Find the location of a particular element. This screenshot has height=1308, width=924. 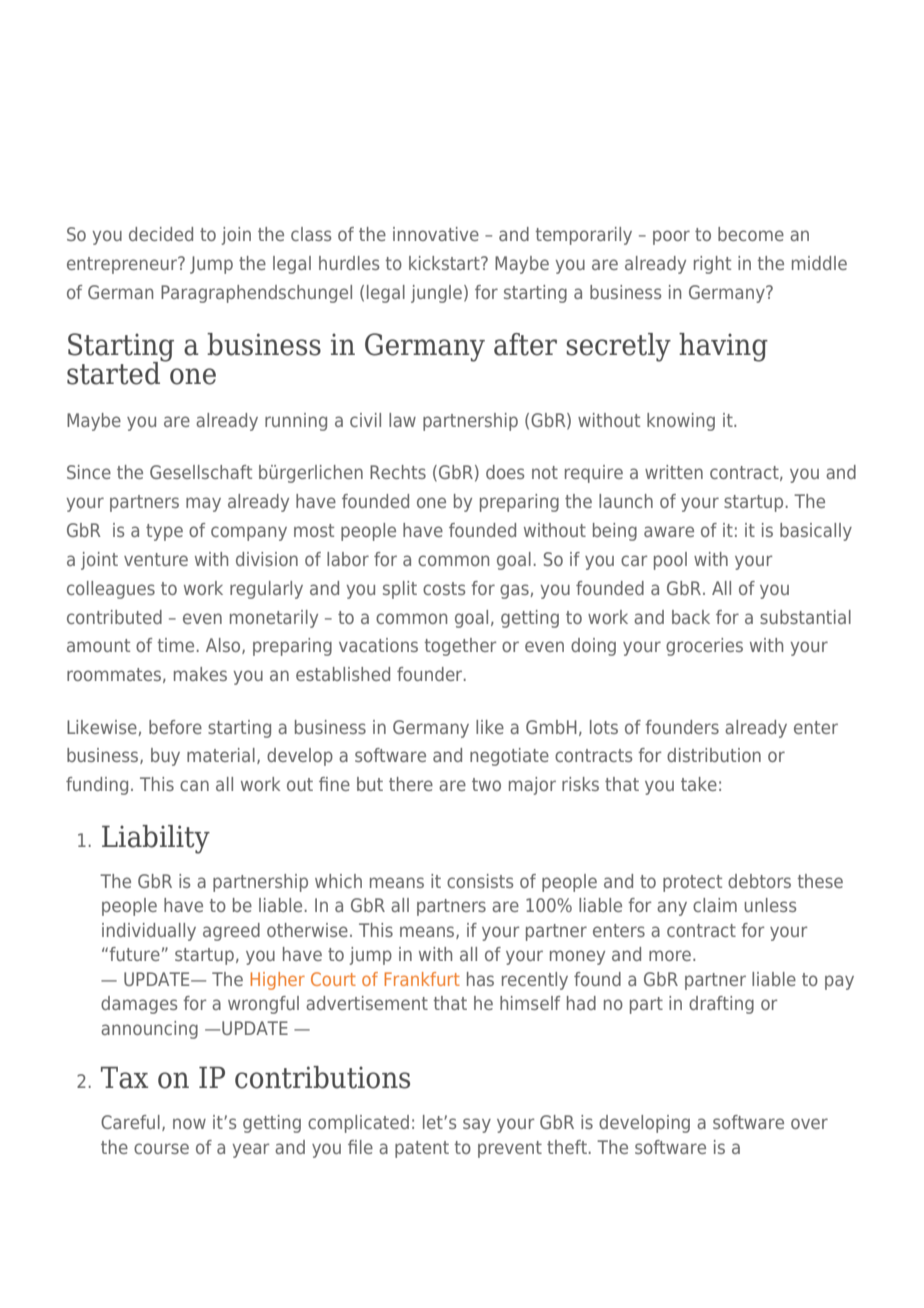

Gesellschaft is located at coordinates (201, 472).
